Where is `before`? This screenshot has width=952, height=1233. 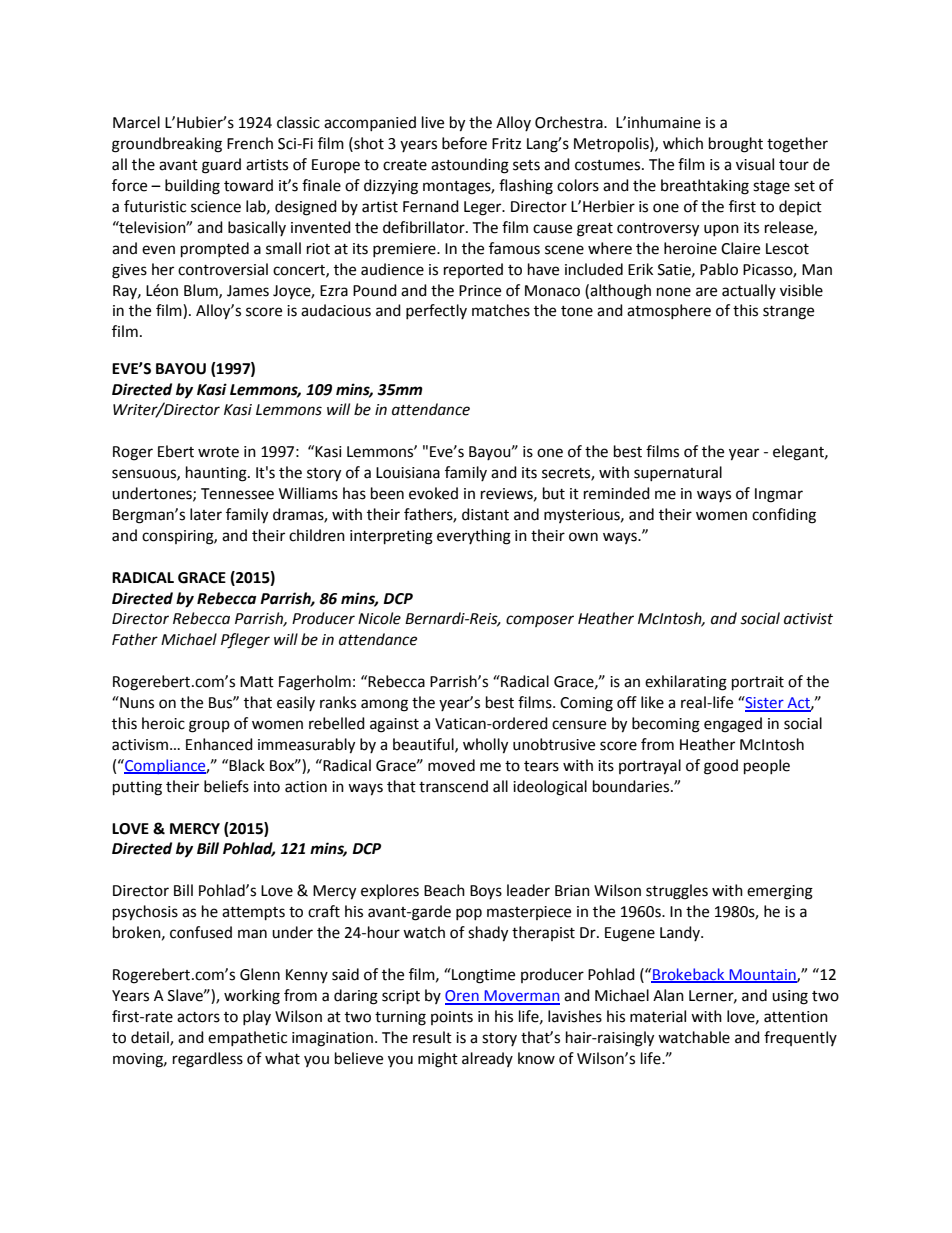
before is located at coordinates (464, 143).
